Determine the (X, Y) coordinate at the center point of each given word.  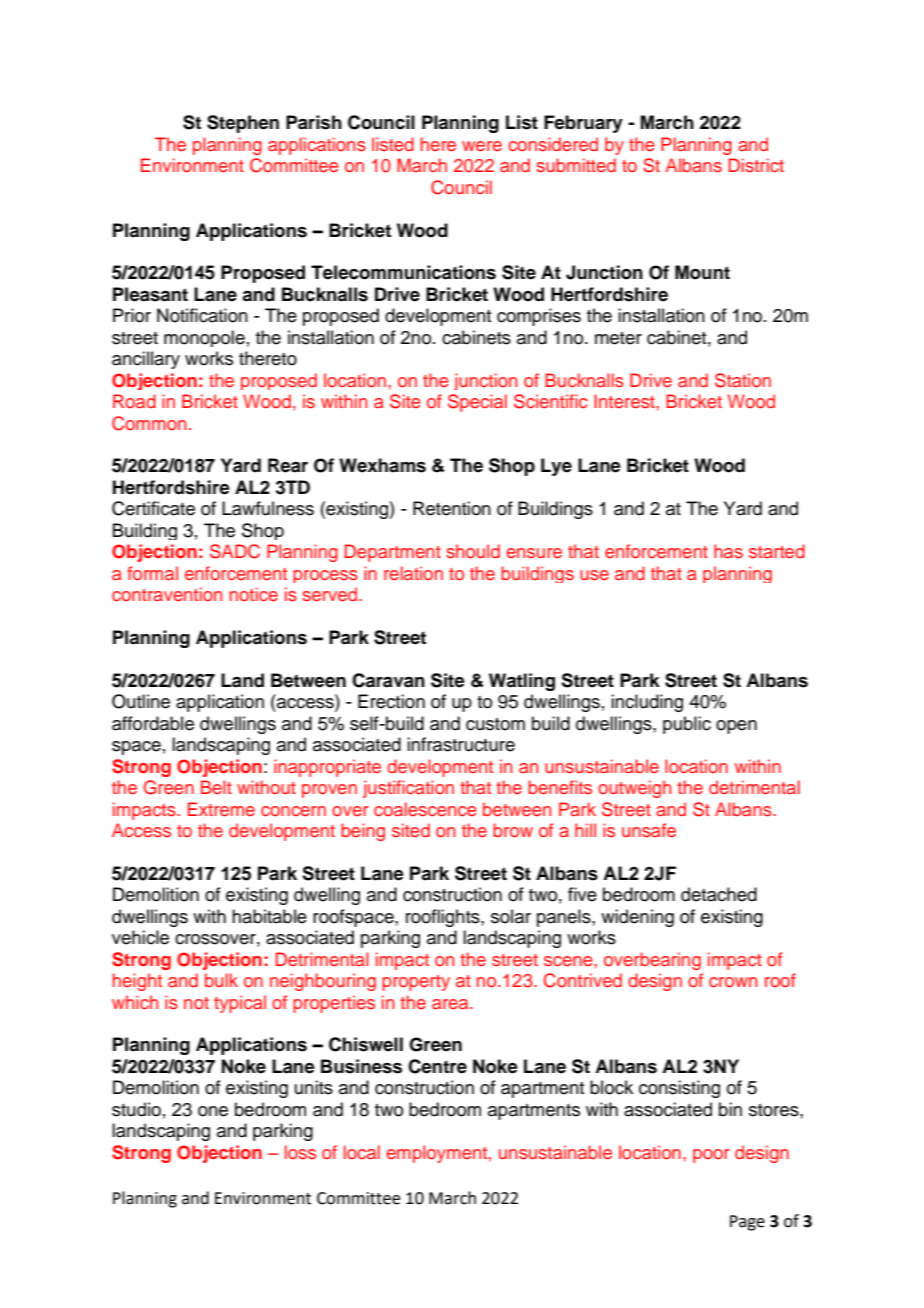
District (756, 165)
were (482, 146)
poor (711, 1156)
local (362, 1152)
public (687, 725)
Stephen (243, 124)
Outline (141, 701)
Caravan (388, 680)
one (213, 1111)
